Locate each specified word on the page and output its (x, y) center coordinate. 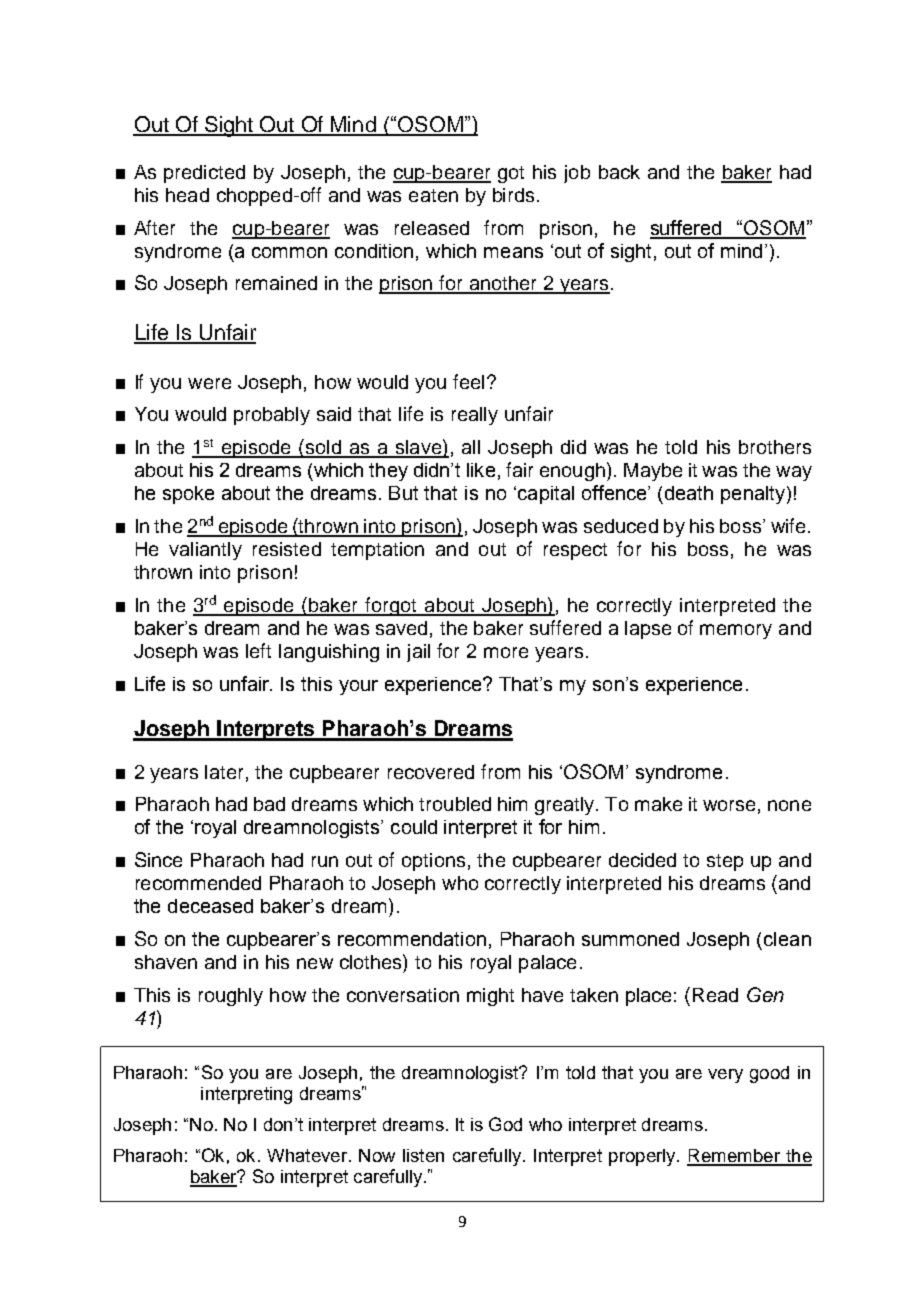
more (506, 652)
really (475, 416)
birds (513, 195)
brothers (775, 447)
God (505, 1124)
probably (272, 416)
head (187, 195)
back (619, 172)
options (433, 862)
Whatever (308, 1155)
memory (736, 631)
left (258, 650)
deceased (210, 906)
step (725, 862)
